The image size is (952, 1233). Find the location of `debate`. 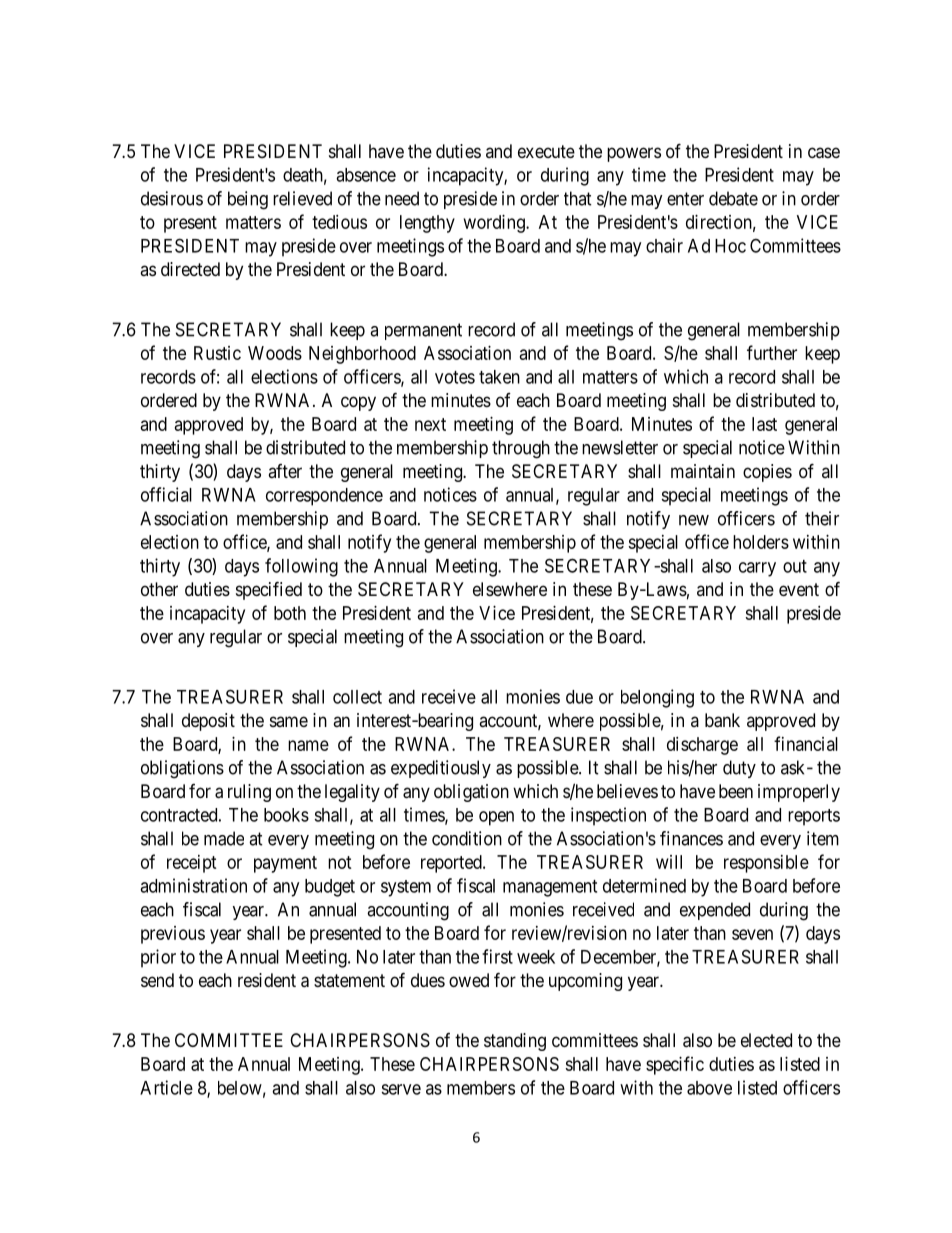

debate is located at coordinates (733, 198).
